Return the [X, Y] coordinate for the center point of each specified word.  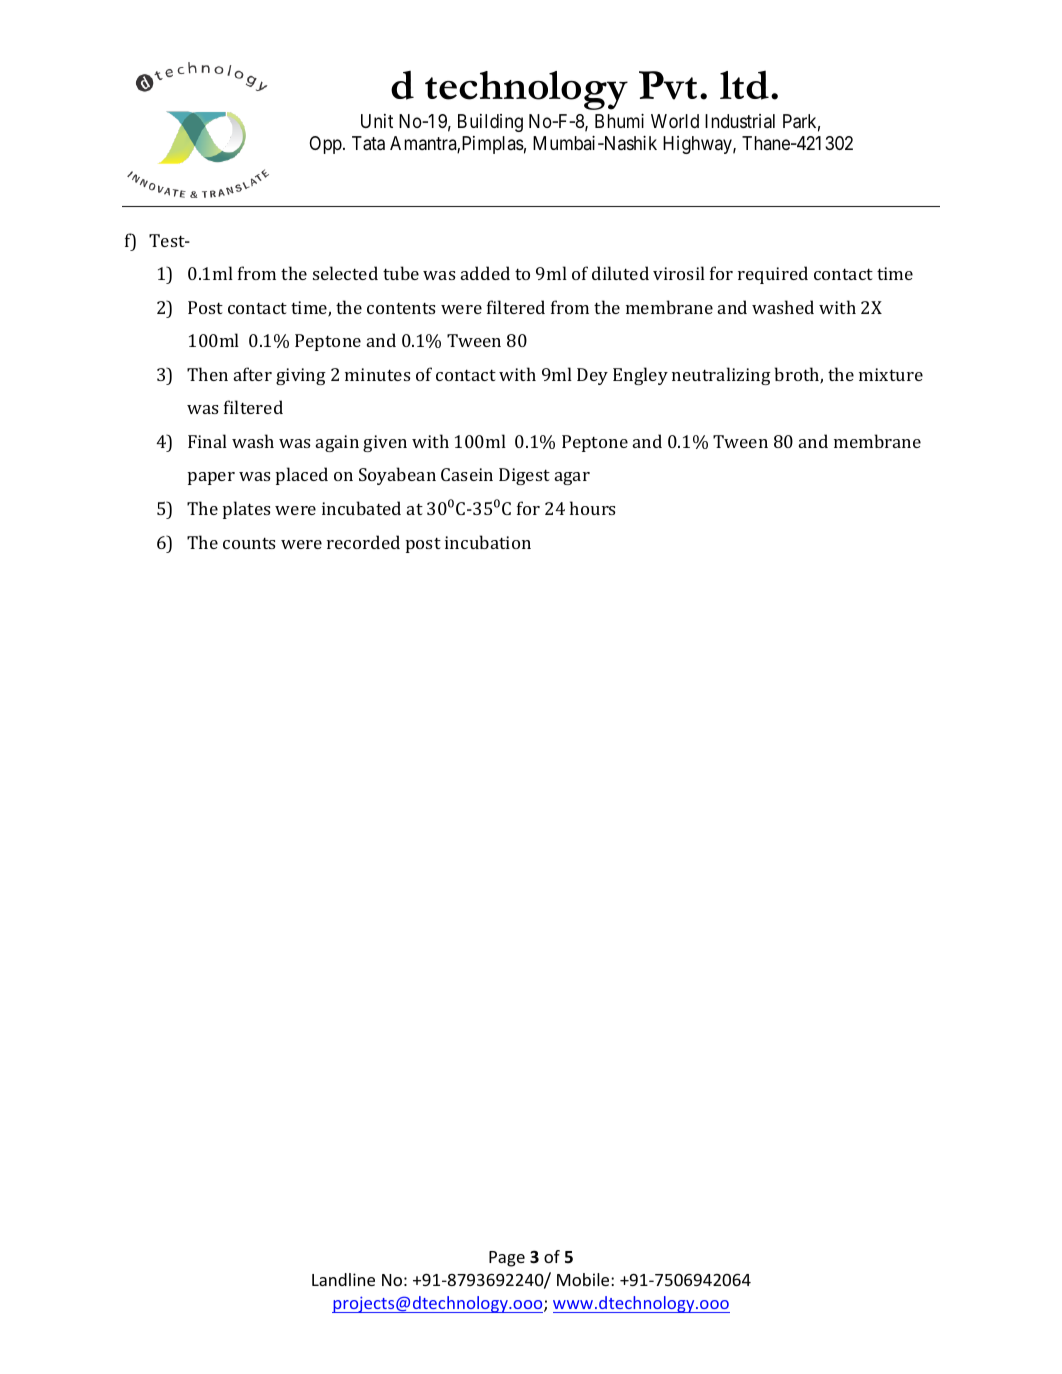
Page [507, 1259]
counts [249, 543]
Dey [592, 376]
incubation [488, 542]
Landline [343, 1279]
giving [301, 376]
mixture [891, 374]
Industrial [740, 121]
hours [593, 508]
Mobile [584, 1279]
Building [490, 123]
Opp [326, 145]
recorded [363, 542]
